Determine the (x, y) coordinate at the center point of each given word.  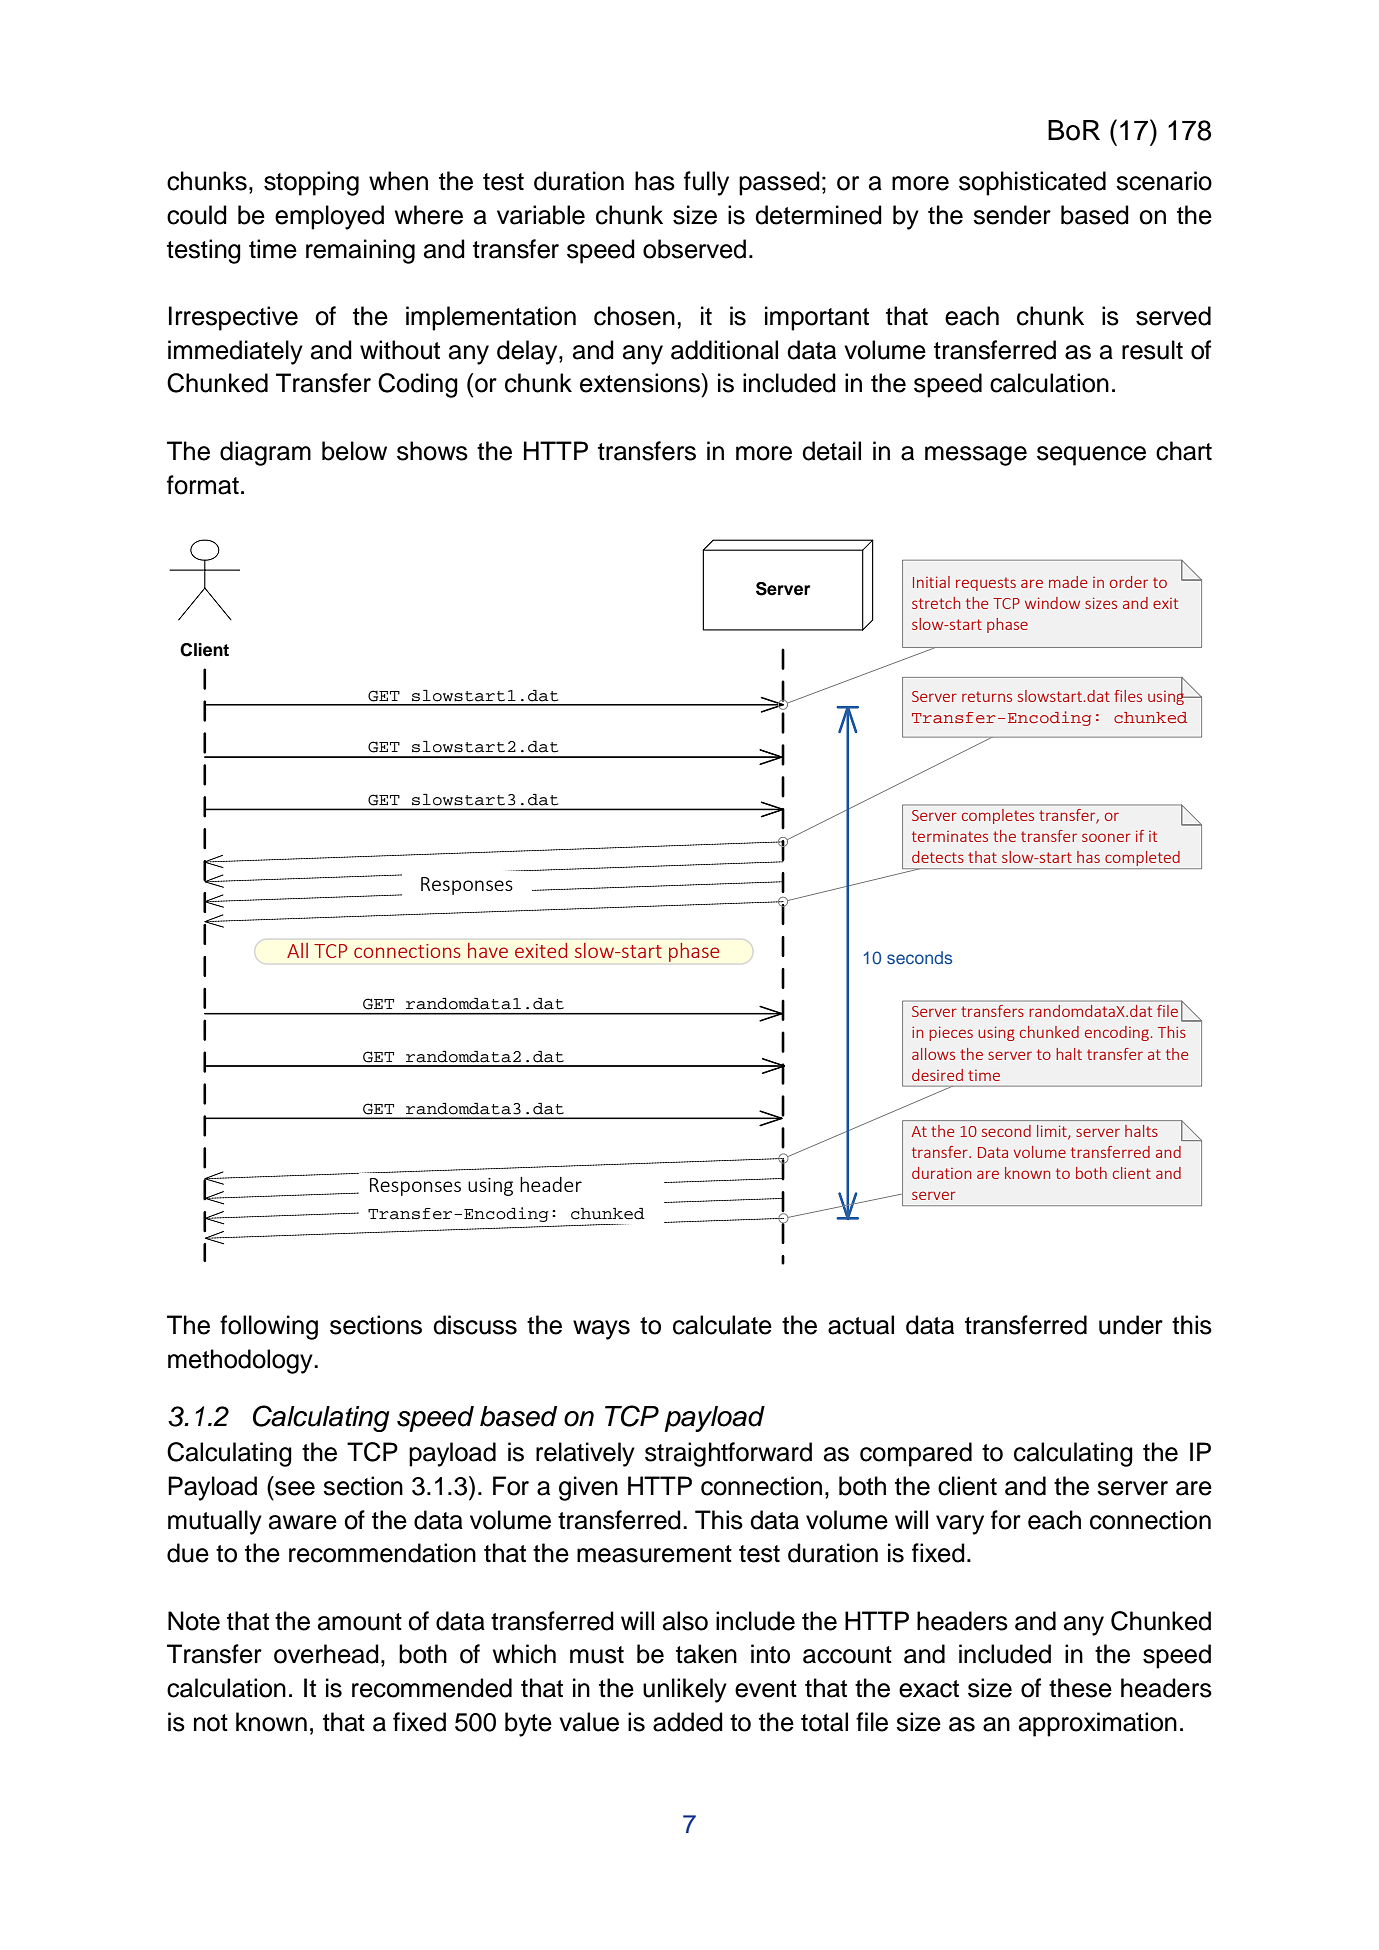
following (269, 1327)
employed (329, 217)
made (1068, 582)
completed (1142, 860)
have (488, 950)
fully (706, 183)
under (1131, 1325)
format (203, 485)
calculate (722, 1325)
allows (933, 1054)
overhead (326, 1654)
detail (831, 451)
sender (1012, 215)
